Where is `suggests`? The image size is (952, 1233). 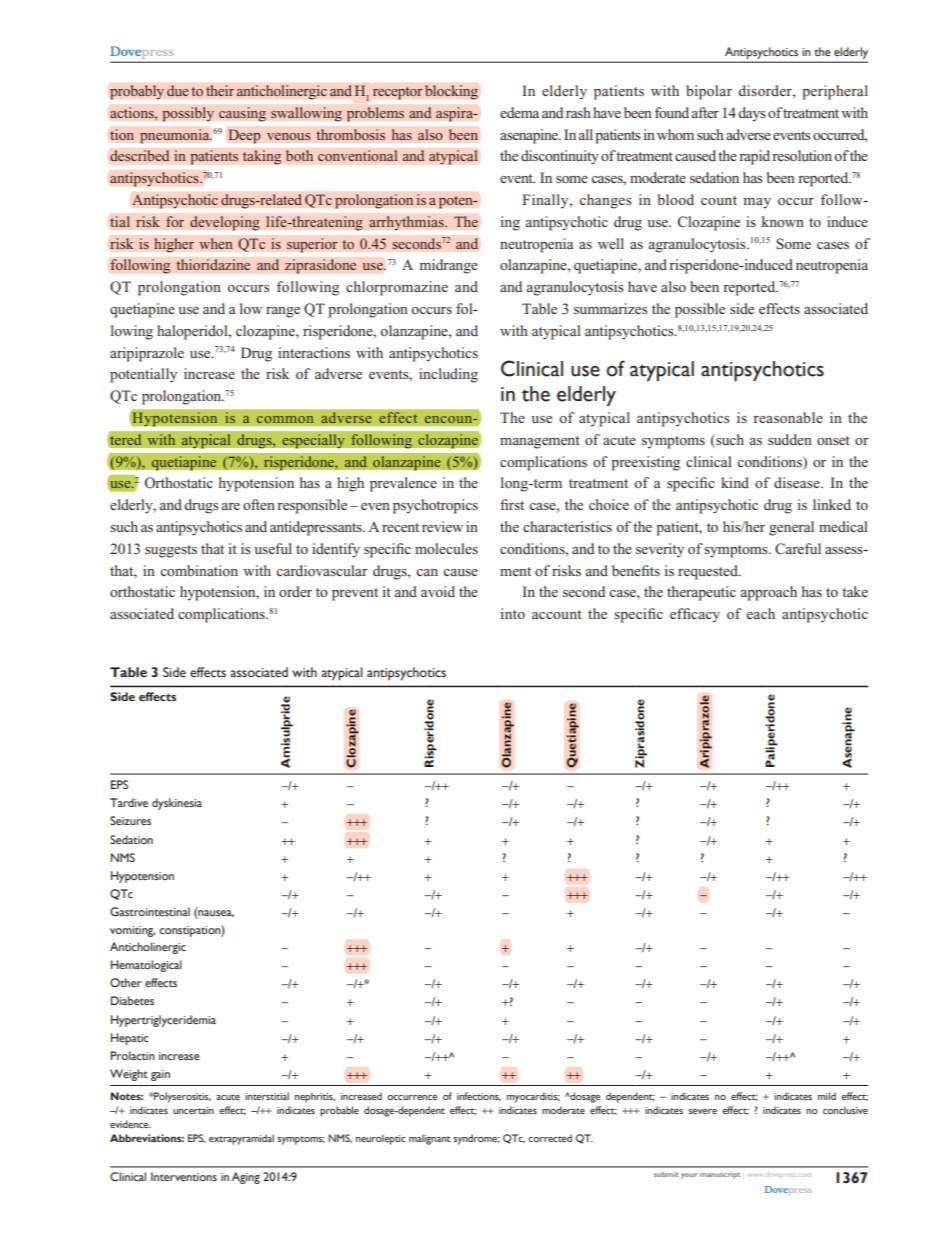
suggests is located at coordinates (171, 551).
